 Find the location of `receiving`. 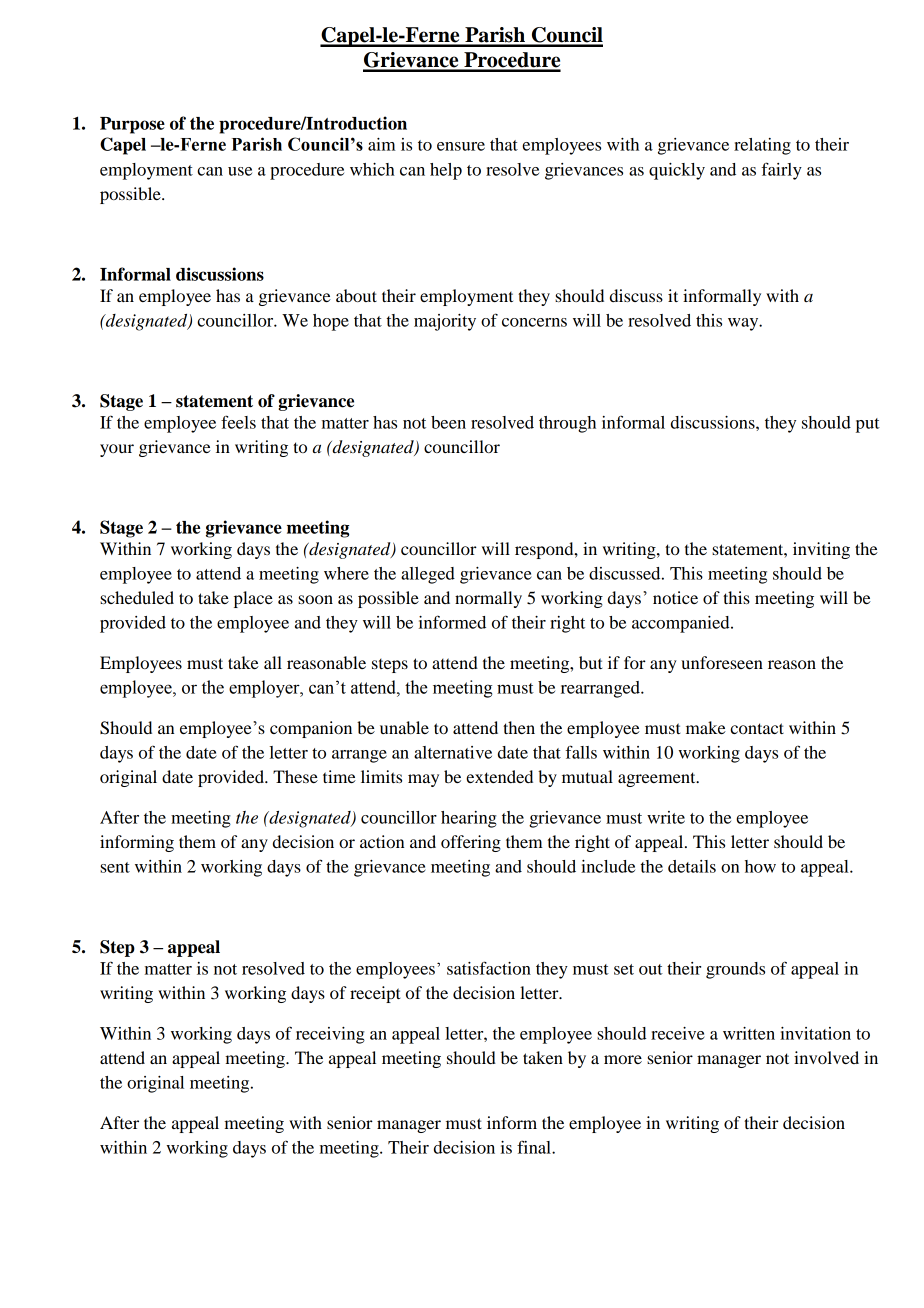

receiving is located at coordinates (330, 1035).
